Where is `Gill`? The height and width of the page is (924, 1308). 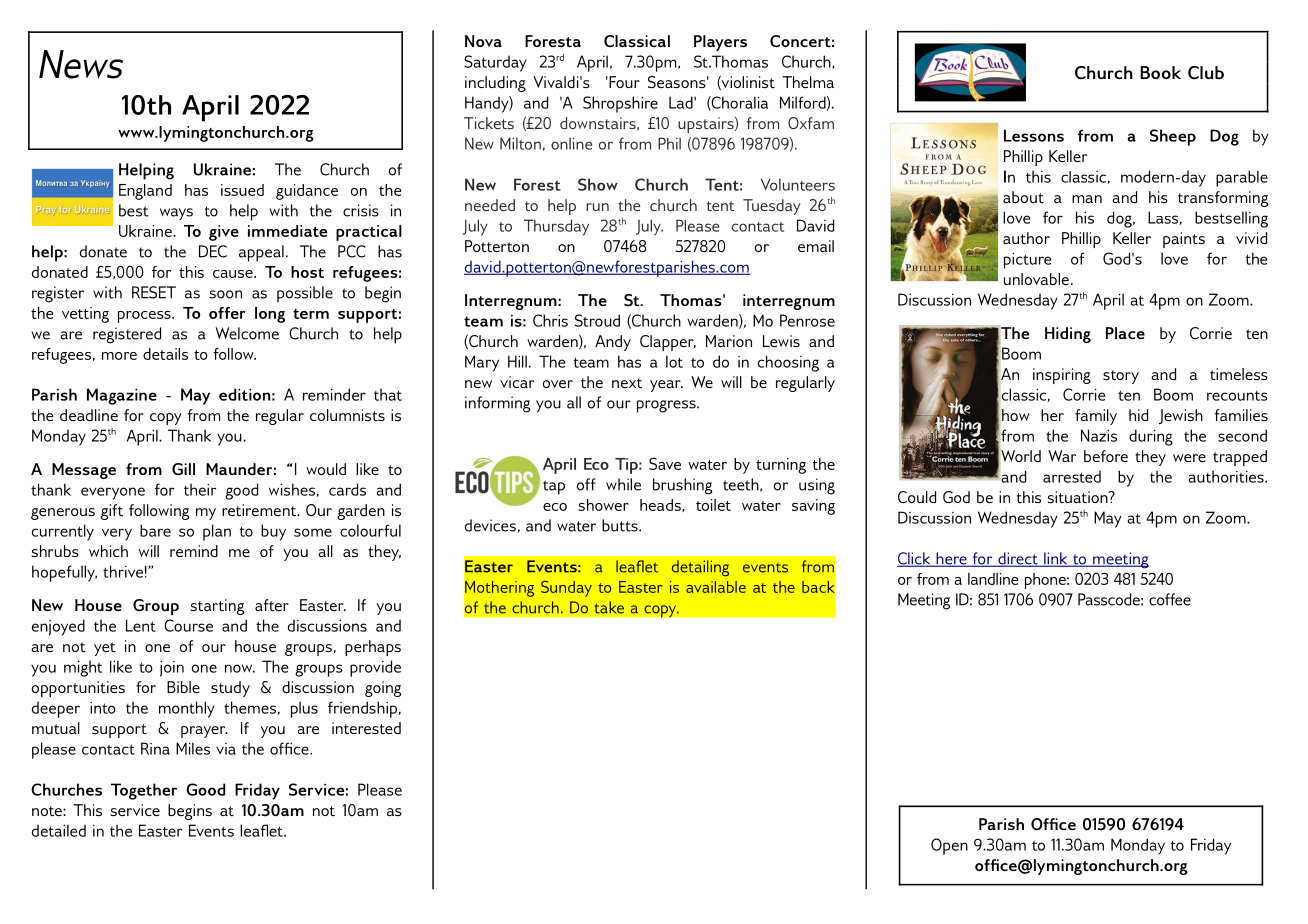
Gill is located at coordinates (183, 469).
